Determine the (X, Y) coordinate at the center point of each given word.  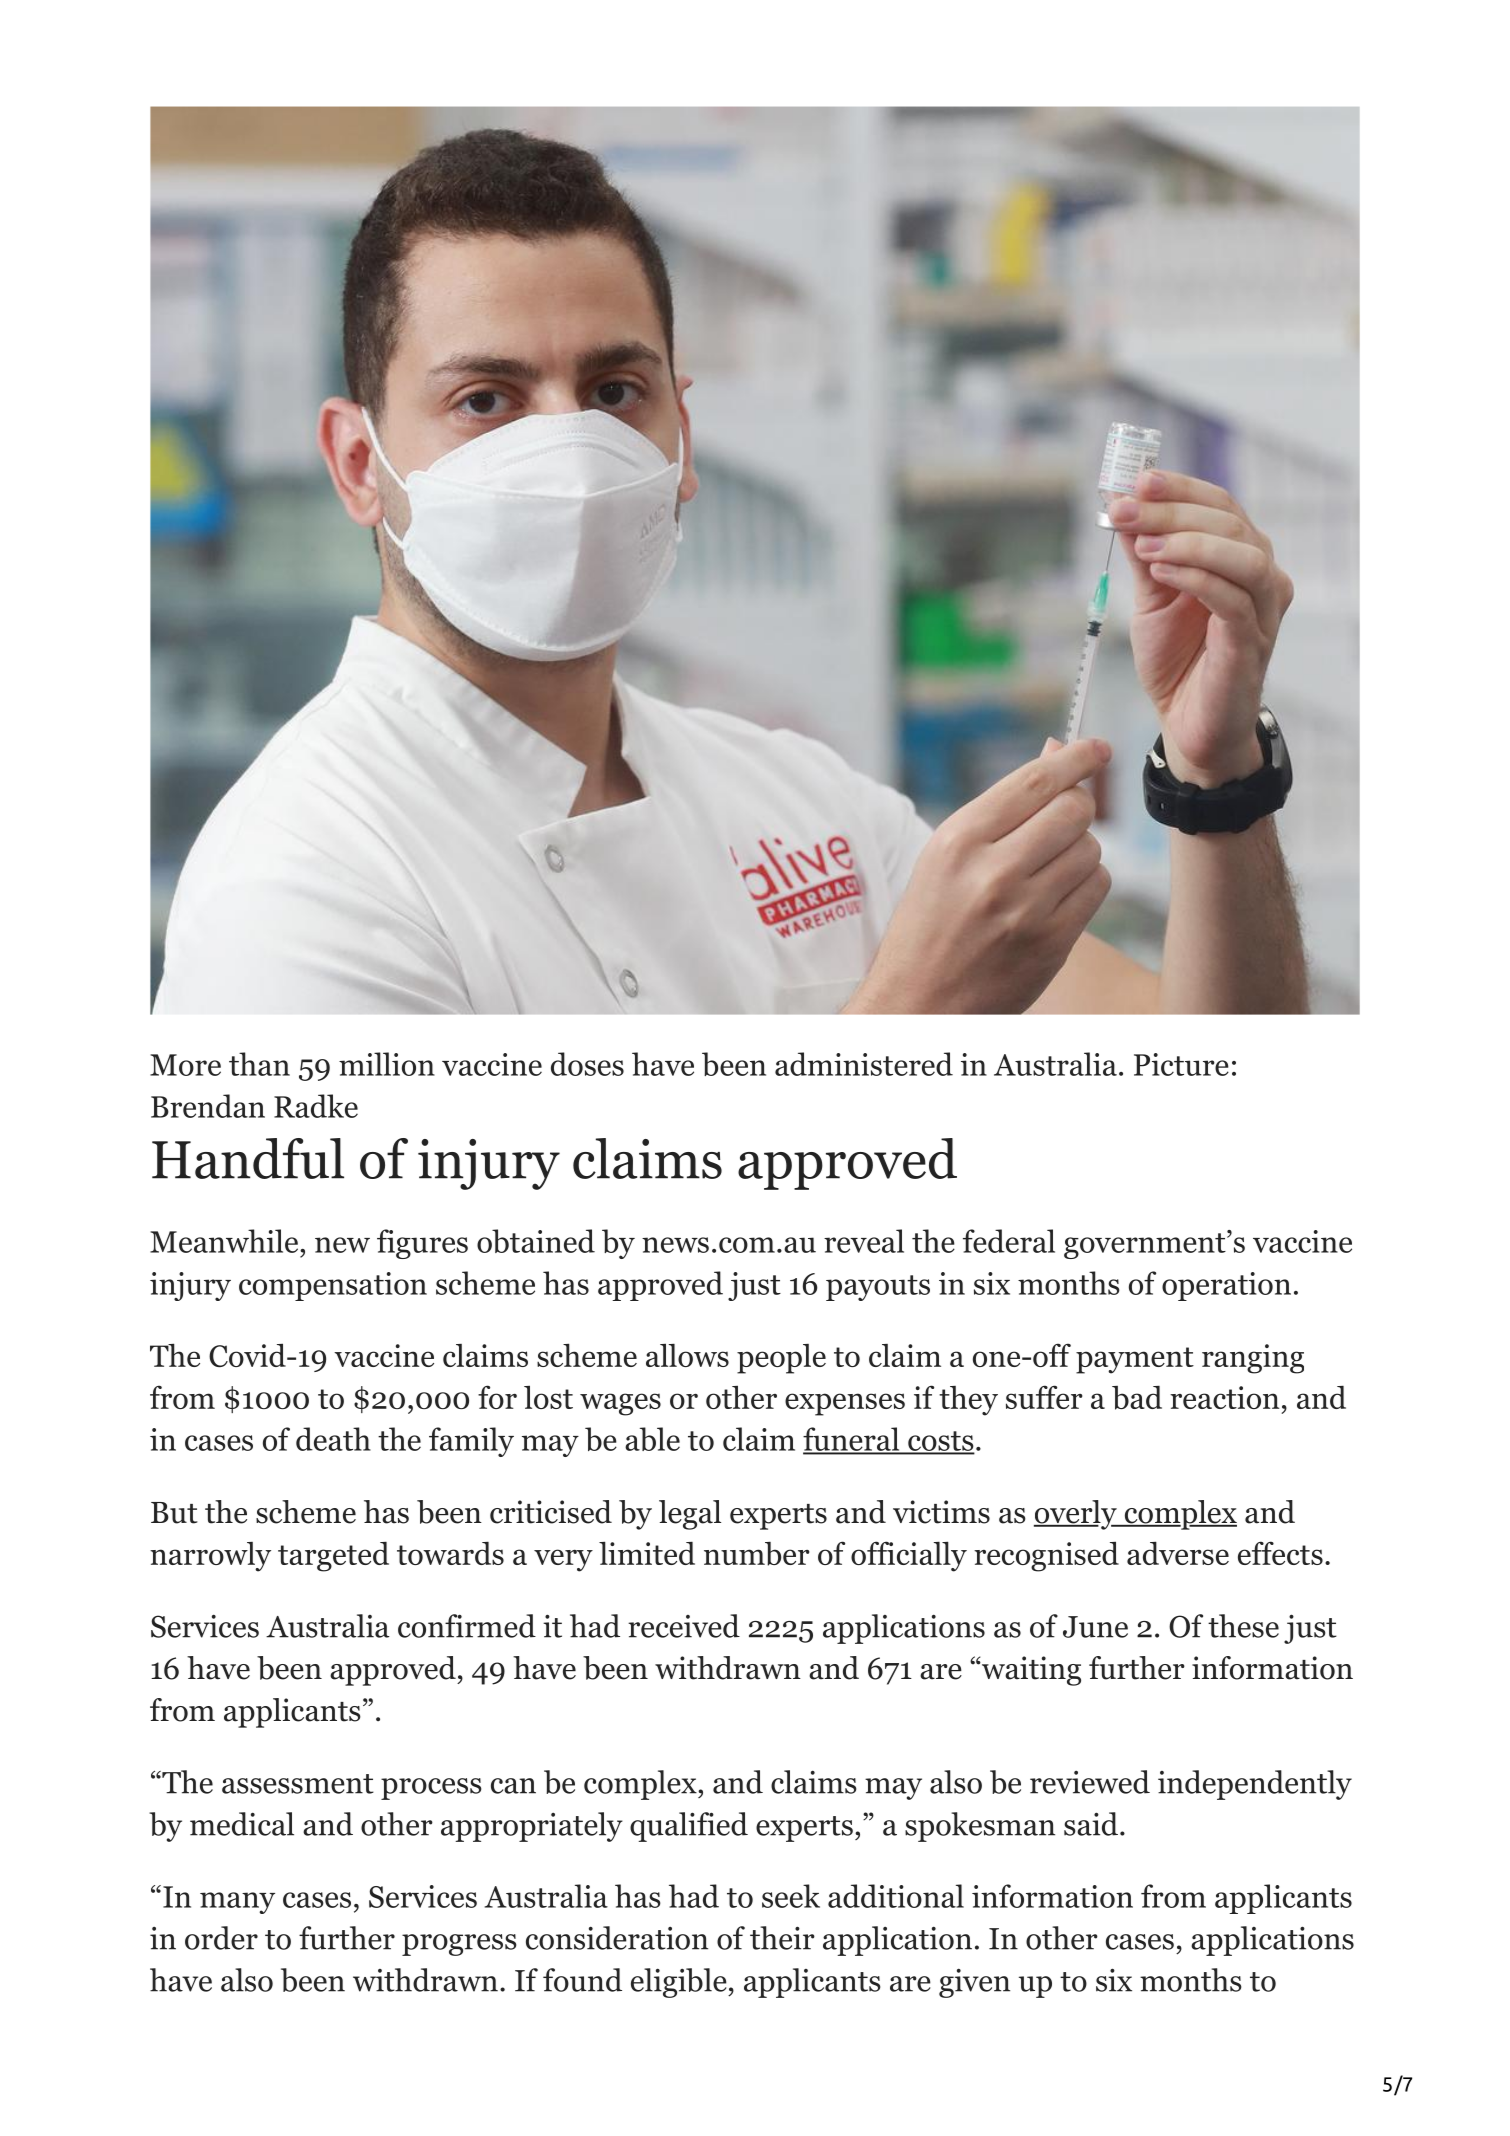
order (221, 1938)
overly (1076, 1515)
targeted (333, 1557)
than (259, 1064)
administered (864, 1064)
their (782, 1938)
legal (690, 1515)
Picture (1181, 1064)
